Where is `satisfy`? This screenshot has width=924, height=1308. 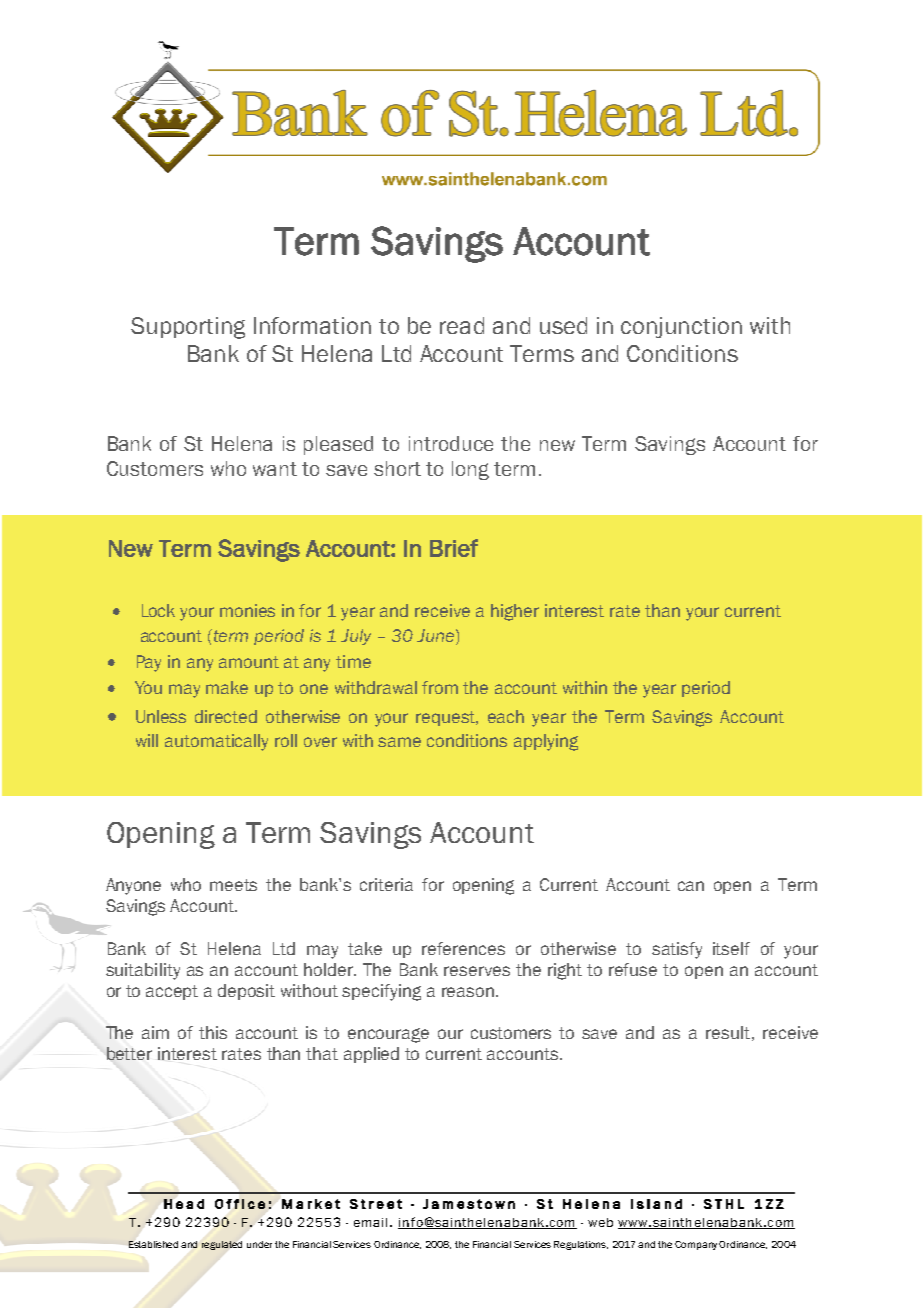
satisfy is located at coordinates (677, 950).
